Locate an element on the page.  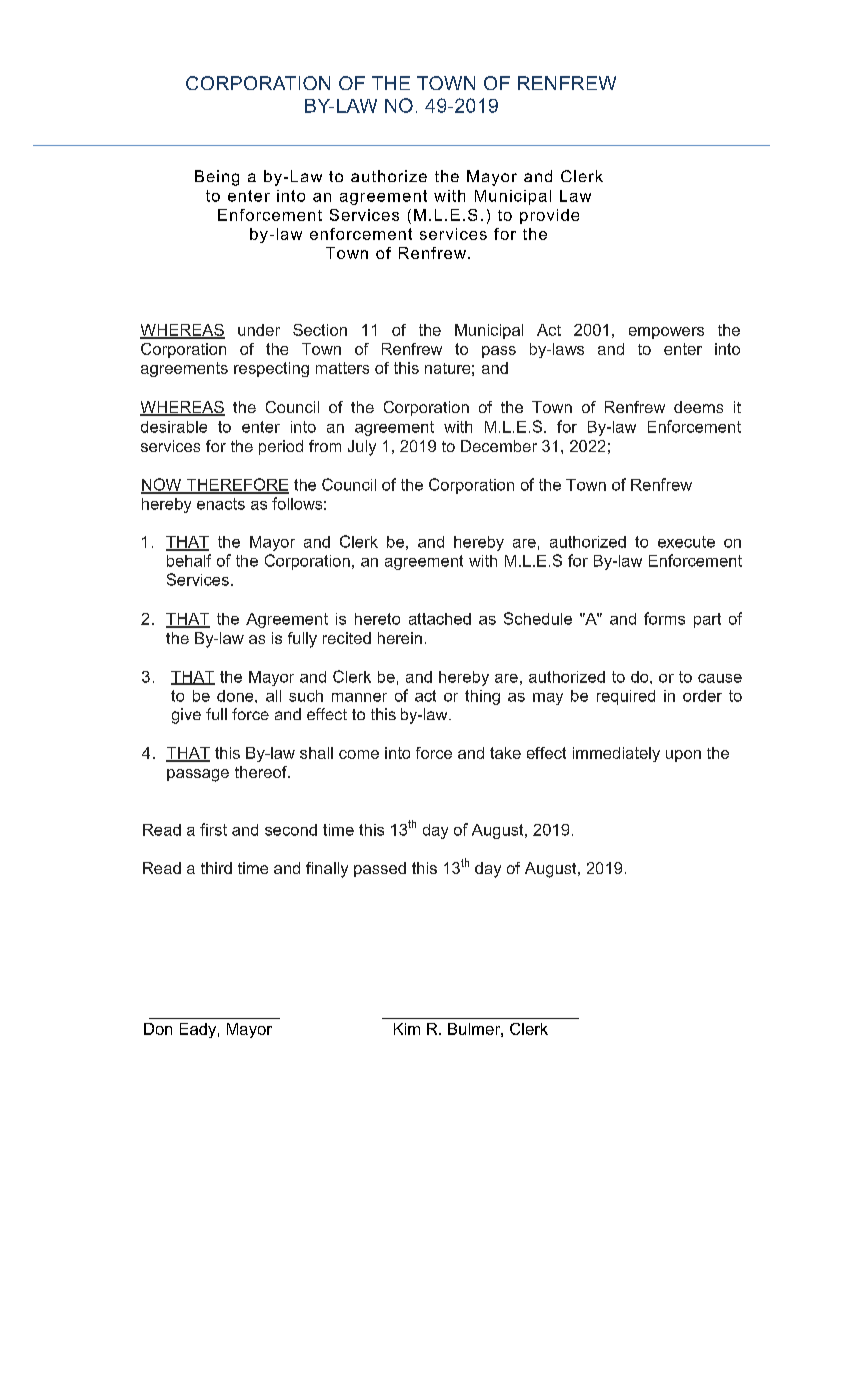
Kim is located at coordinates (407, 1029).
